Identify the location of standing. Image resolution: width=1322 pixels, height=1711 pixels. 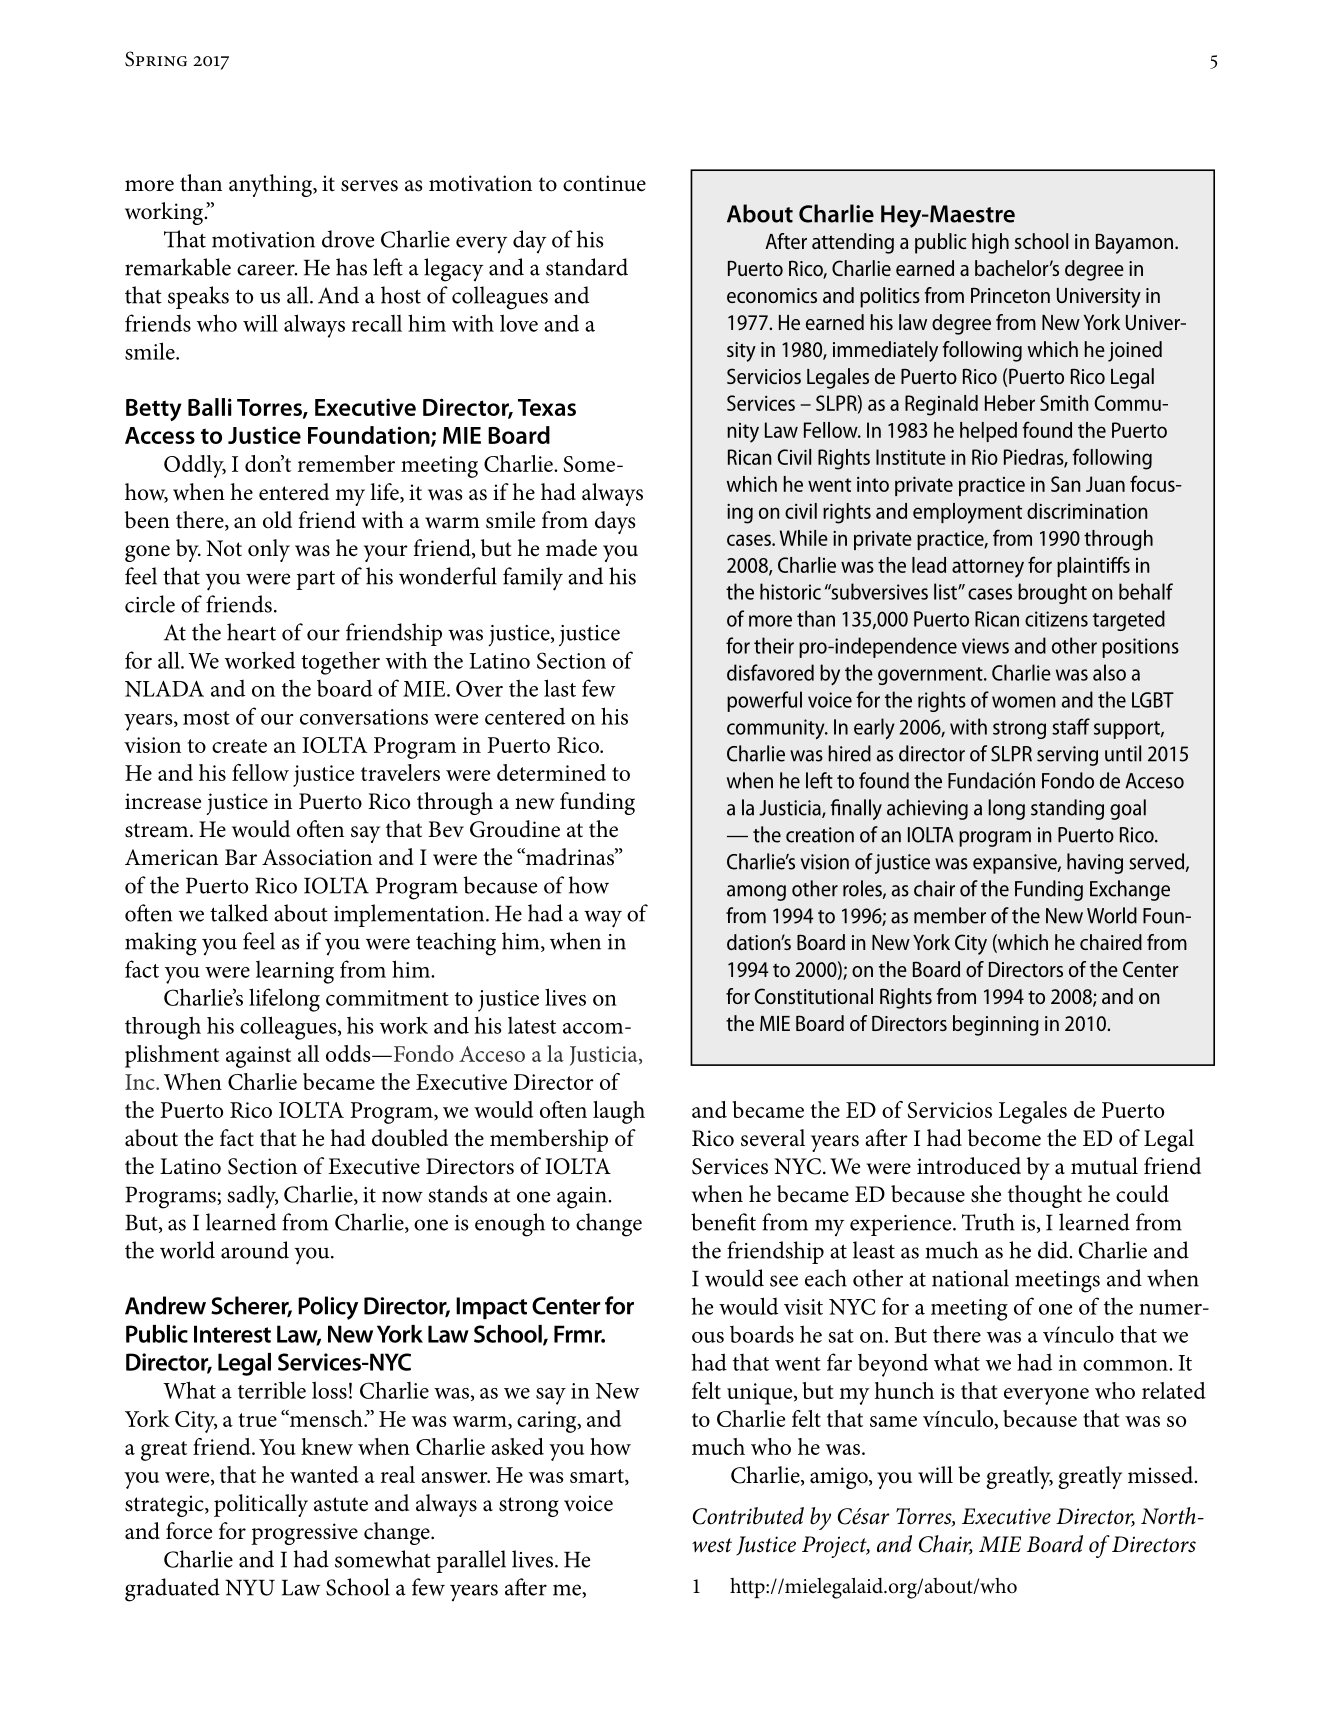
(1067, 809).
